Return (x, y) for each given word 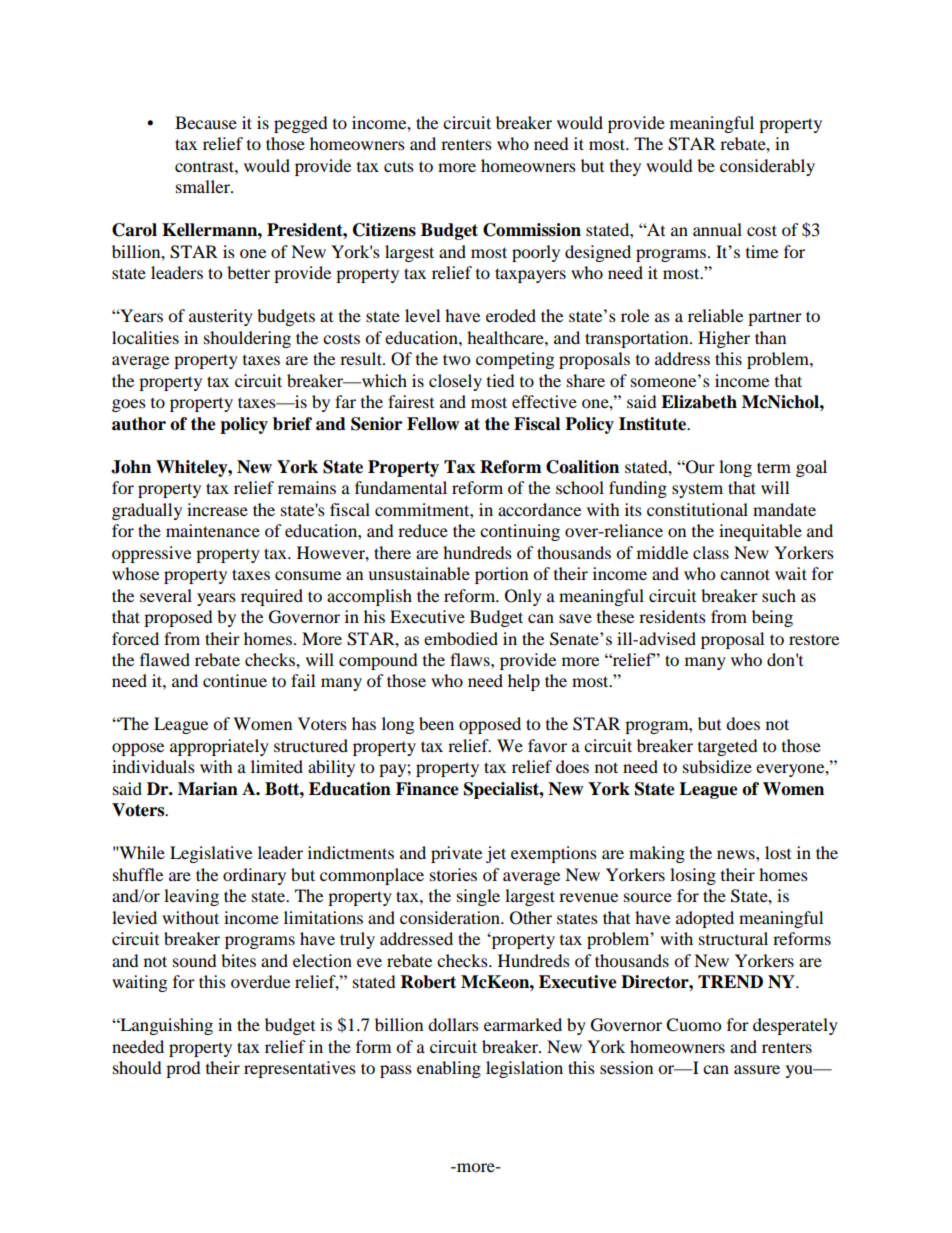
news (737, 854)
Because (206, 122)
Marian (208, 789)
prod (183, 1069)
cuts (399, 166)
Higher (724, 339)
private (456, 854)
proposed (178, 618)
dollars (453, 1024)
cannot (745, 574)
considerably (767, 167)
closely (455, 382)
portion (501, 575)
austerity (221, 317)
